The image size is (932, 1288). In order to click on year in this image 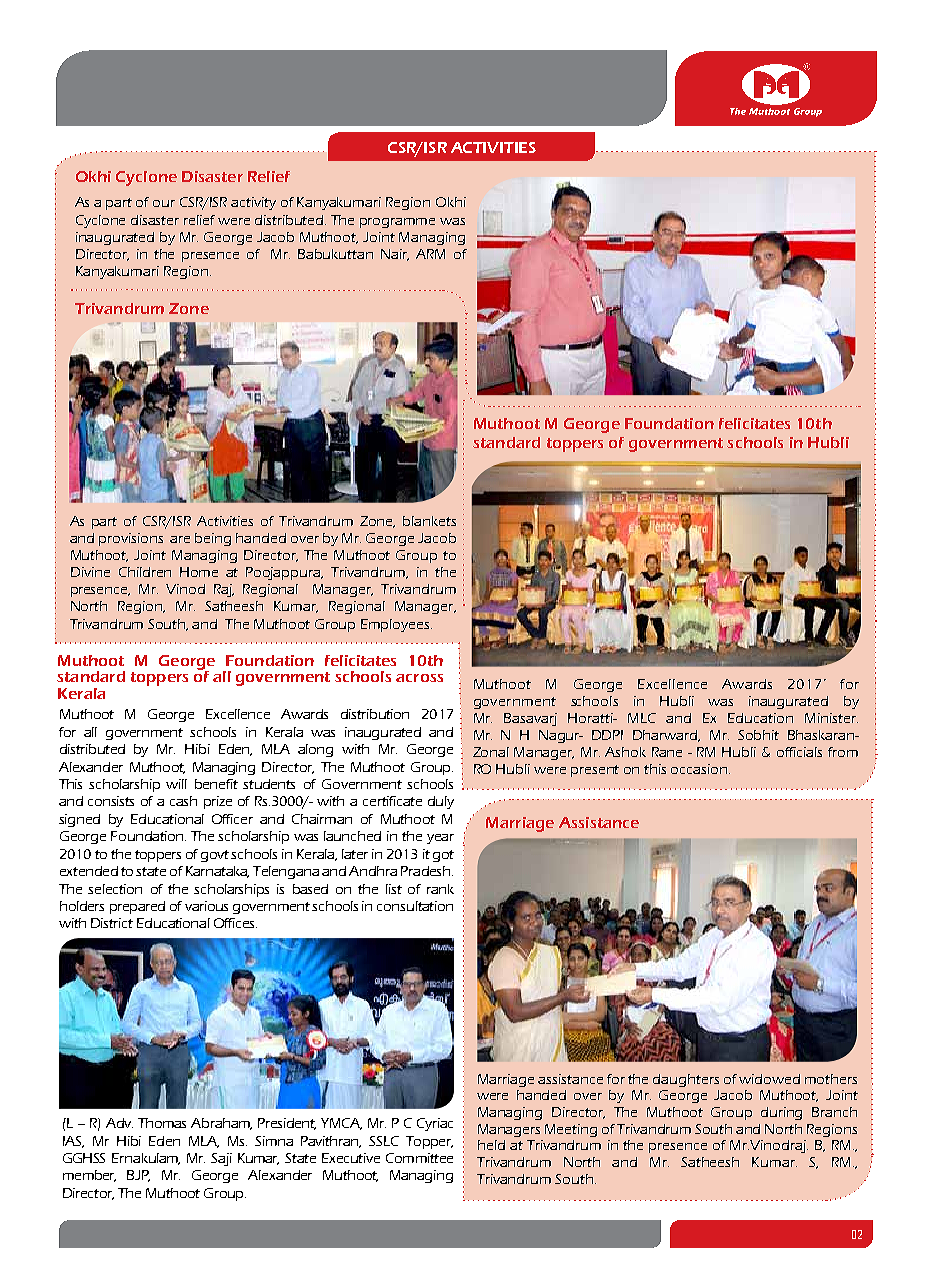, I will do `click(440, 839)`.
